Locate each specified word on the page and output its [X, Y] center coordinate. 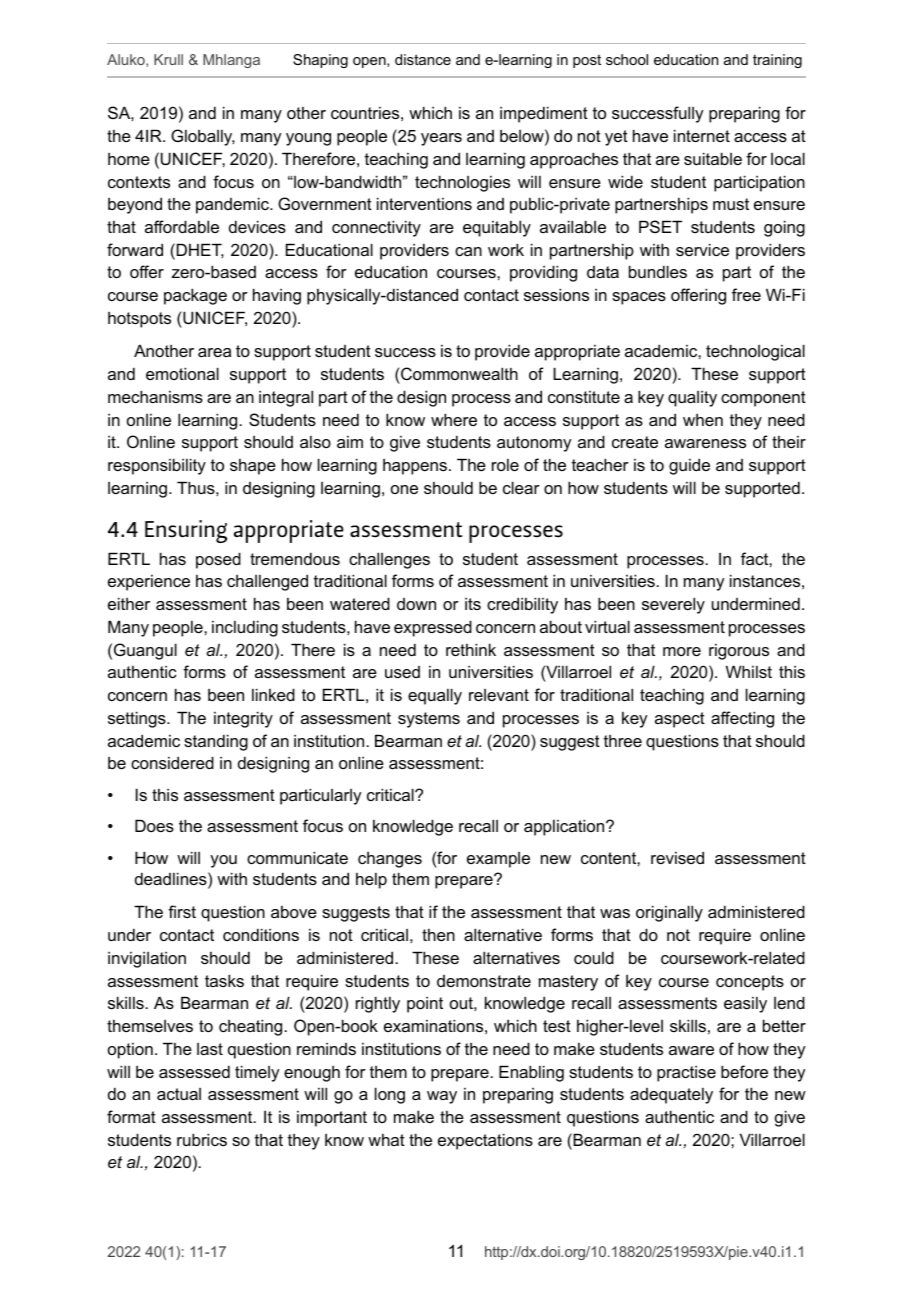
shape [253, 467]
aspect [680, 720]
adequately [671, 1096]
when [703, 420]
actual [179, 1094]
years [441, 139]
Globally [203, 137]
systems [429, 720]
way [442, 1097]
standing [216, 742]
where [454, 419]
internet [702, 135]
